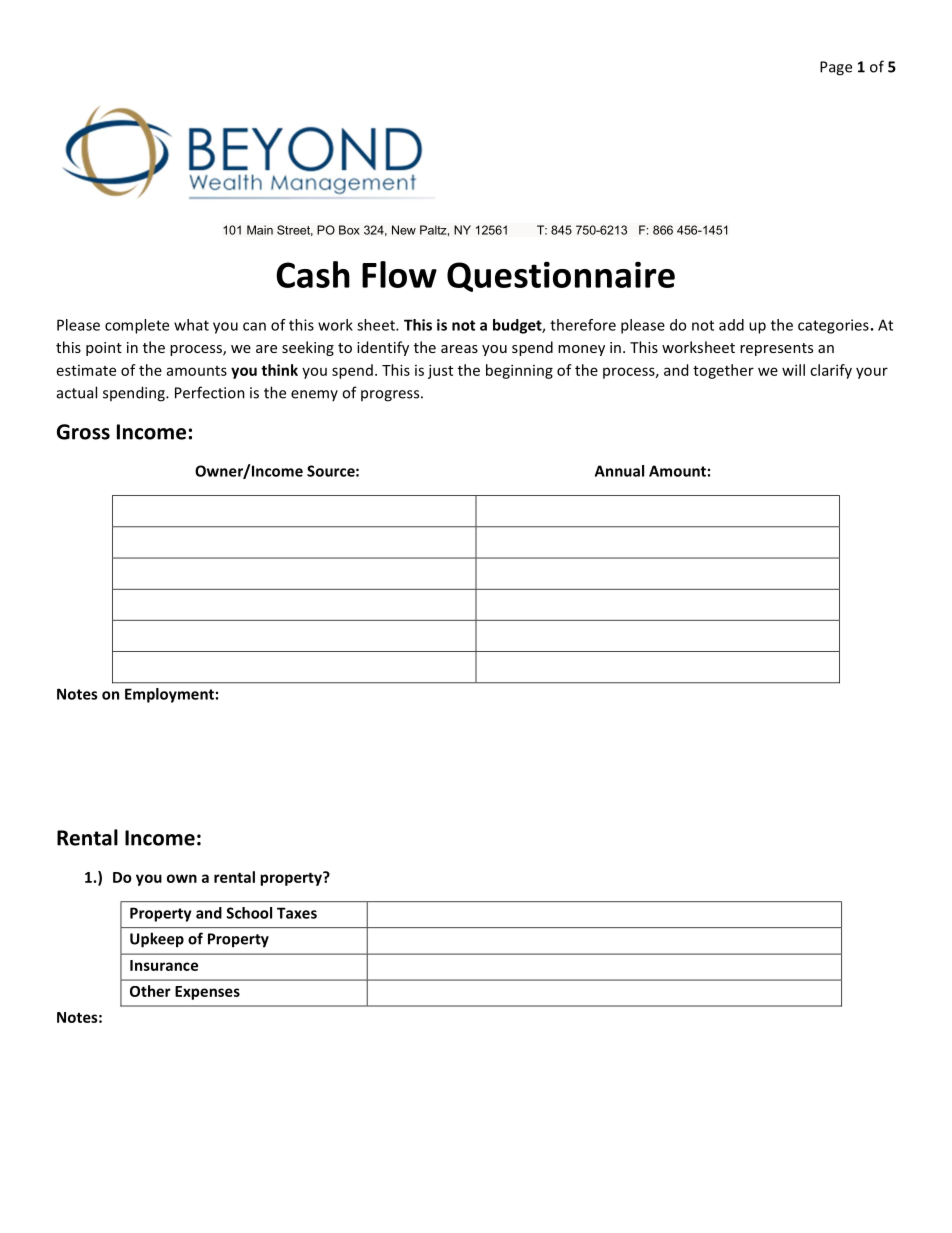 The image size is (952, 1233). I want to click on will, so click(793, 370).
